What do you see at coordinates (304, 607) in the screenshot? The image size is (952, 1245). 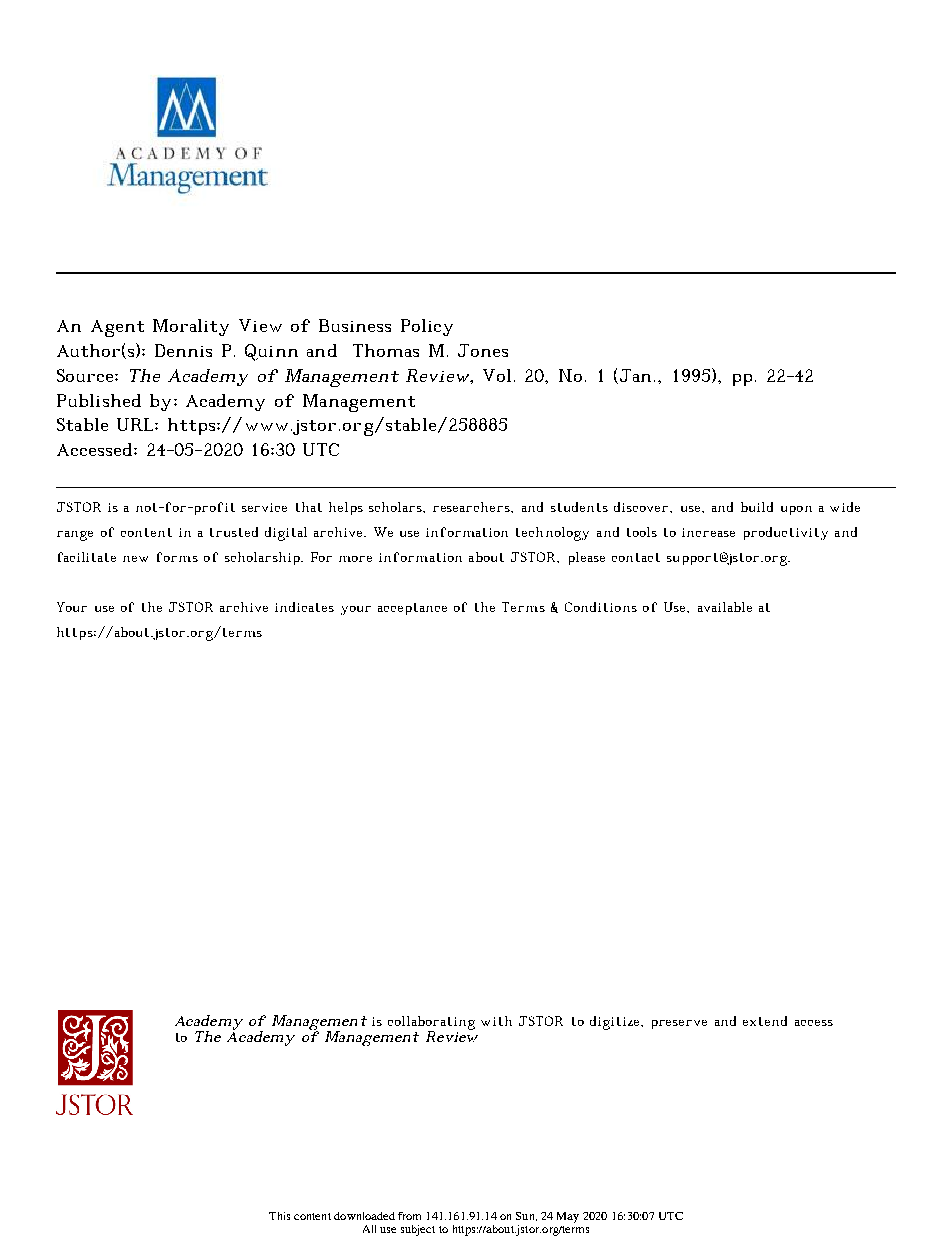 I see `indicates` at bounding box center [304, 607].
